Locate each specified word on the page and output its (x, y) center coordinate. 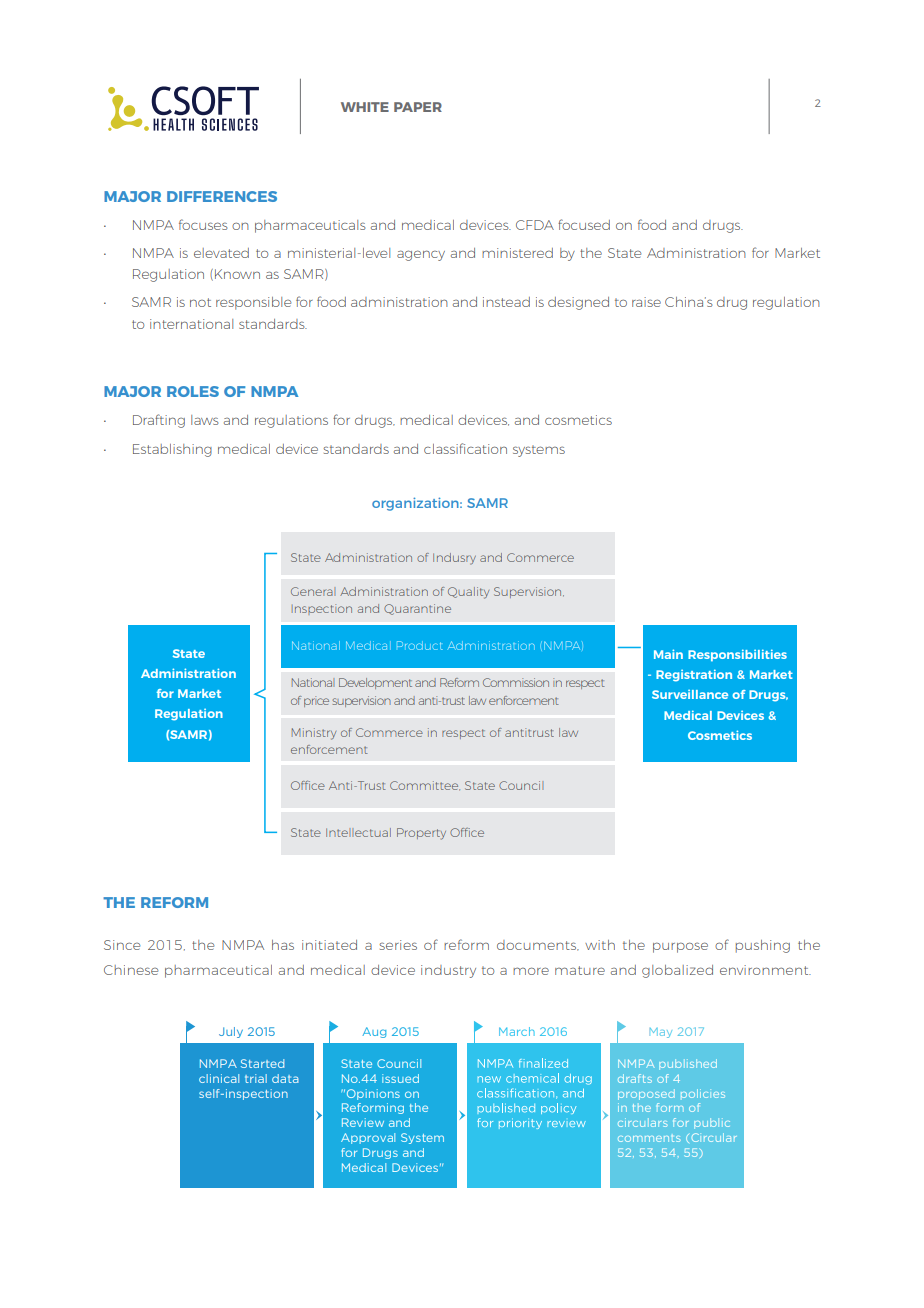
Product (420, 645)
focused (584, 224)
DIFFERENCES (222, 196)
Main (668, 654)
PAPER (418, 107)
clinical (219, 1078)
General (313, 591)
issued (400, 1078)
